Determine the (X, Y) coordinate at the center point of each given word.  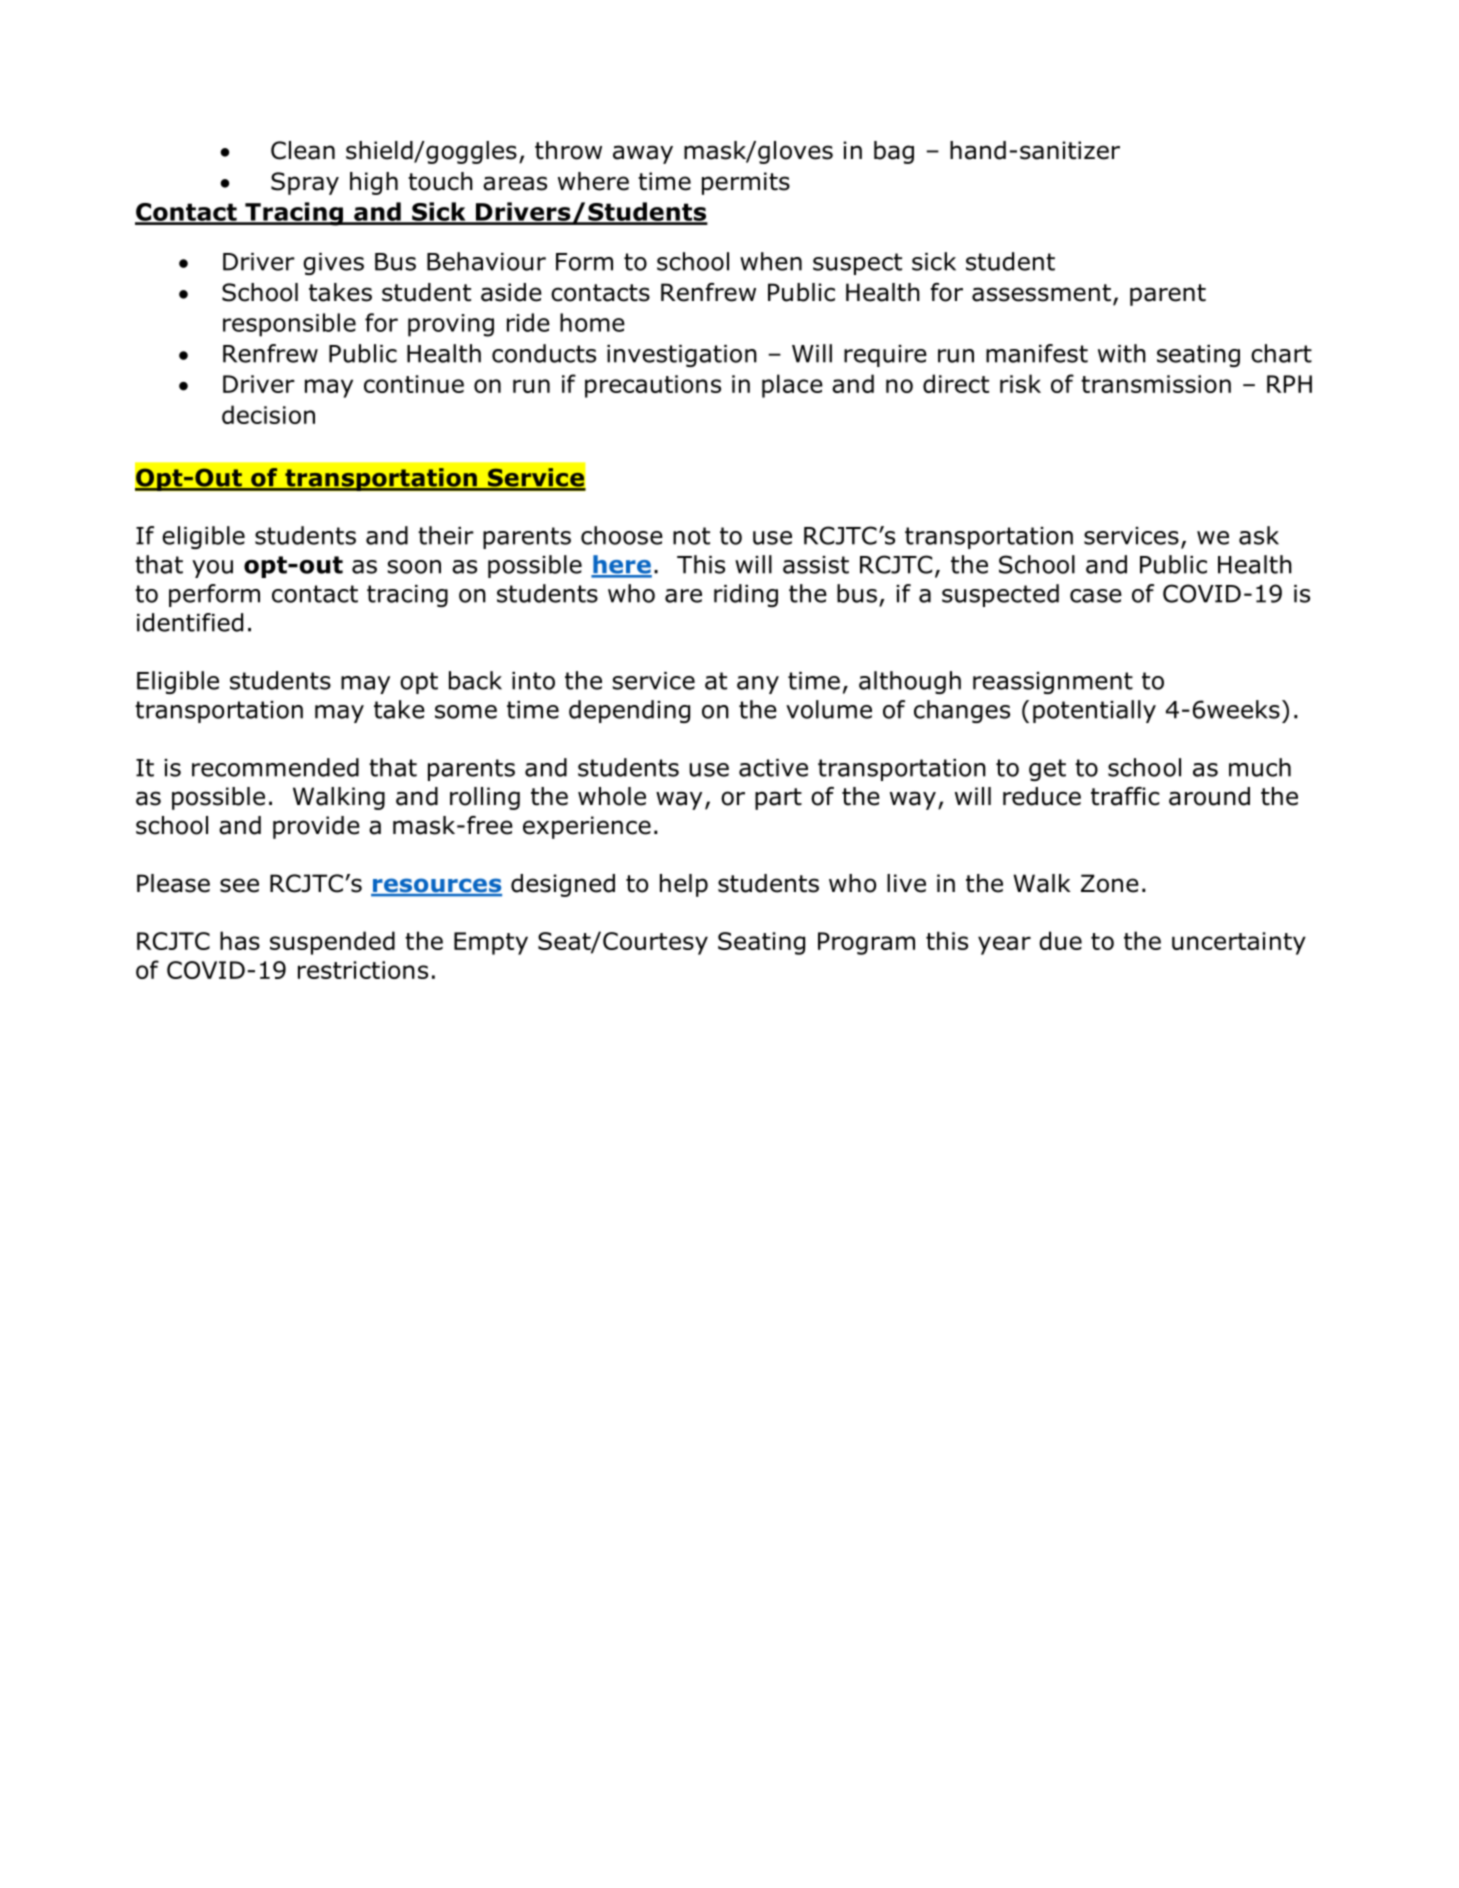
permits (746, 183)
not (691, 536)
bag (894, 152)
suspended (332, 943)
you (212, 569)
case (1096, 596)
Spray (305, 183)
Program (866, 943)
